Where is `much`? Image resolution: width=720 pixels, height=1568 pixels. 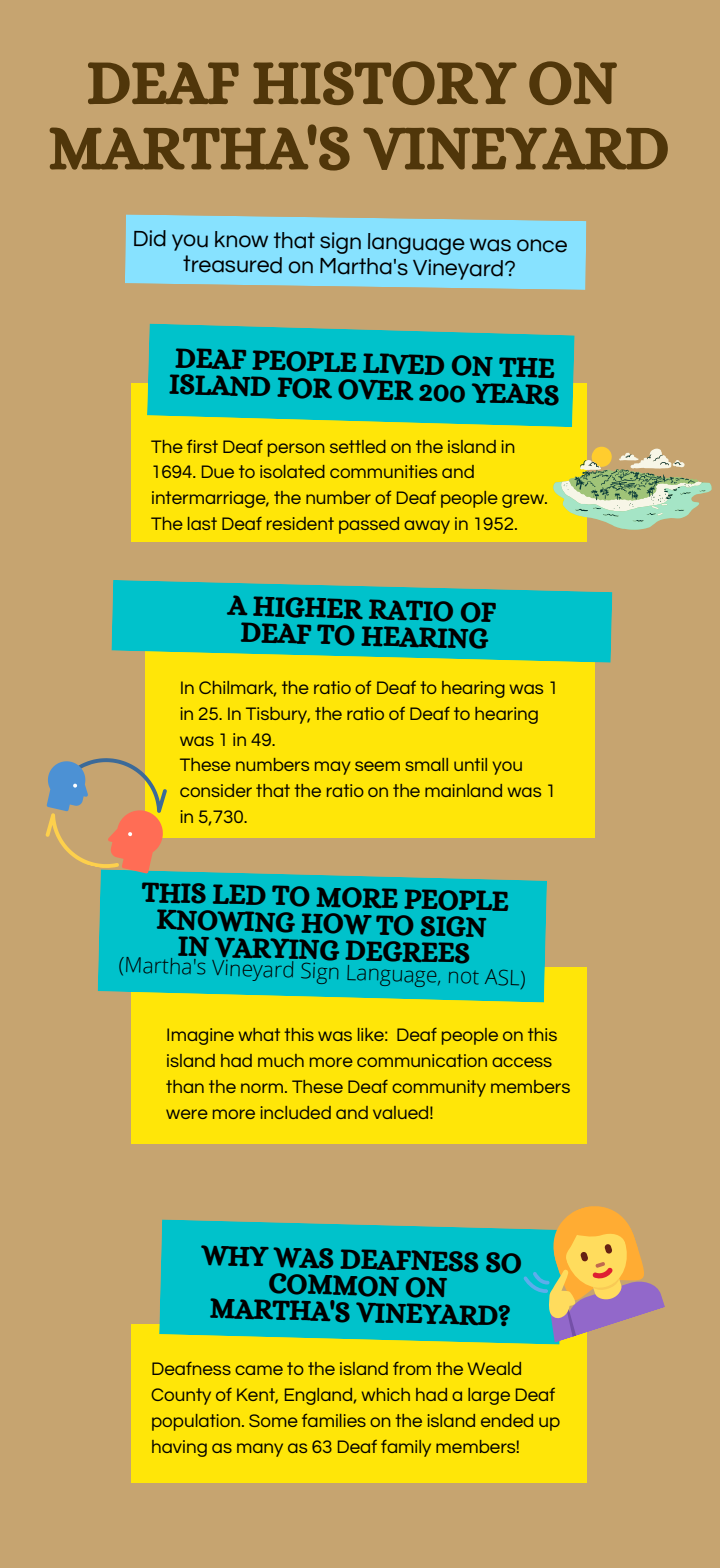 much is located at coordinates (281, 1060).
